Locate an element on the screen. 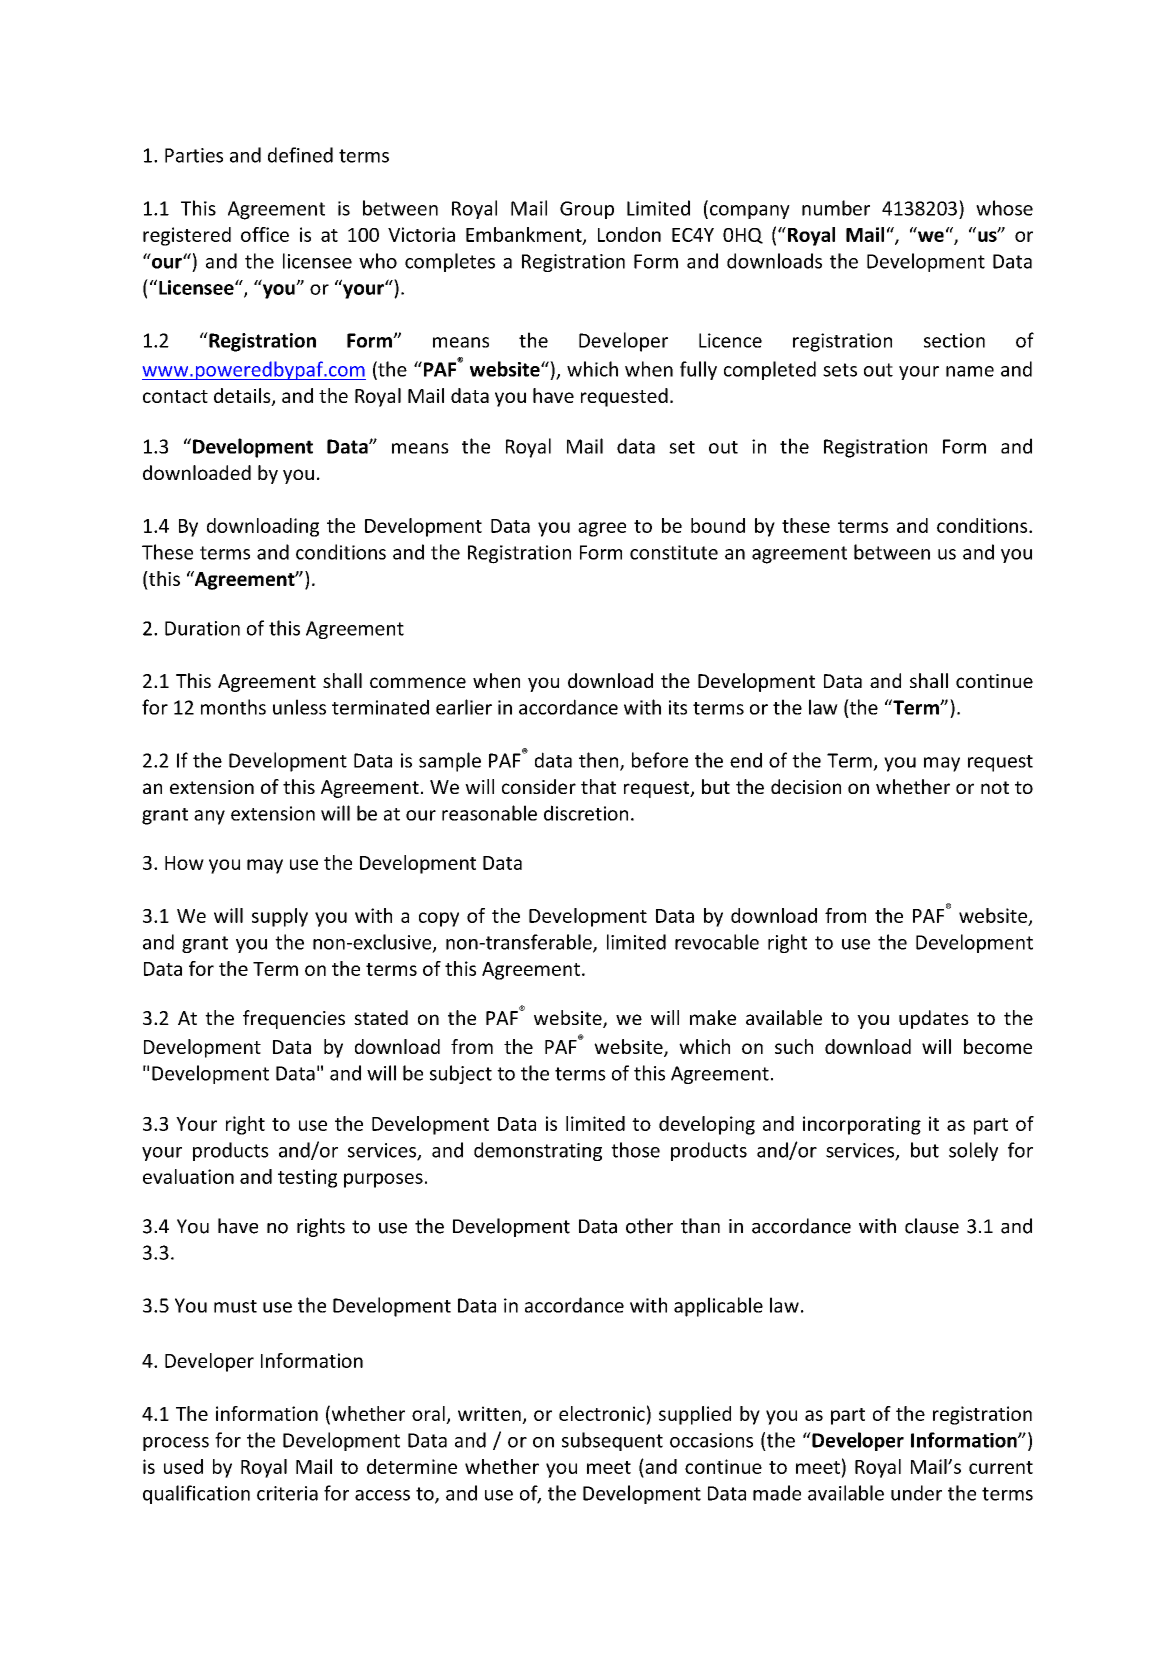 This screenshot has width=1175, height=1660. discretion is located at coordinates (586, 813).
